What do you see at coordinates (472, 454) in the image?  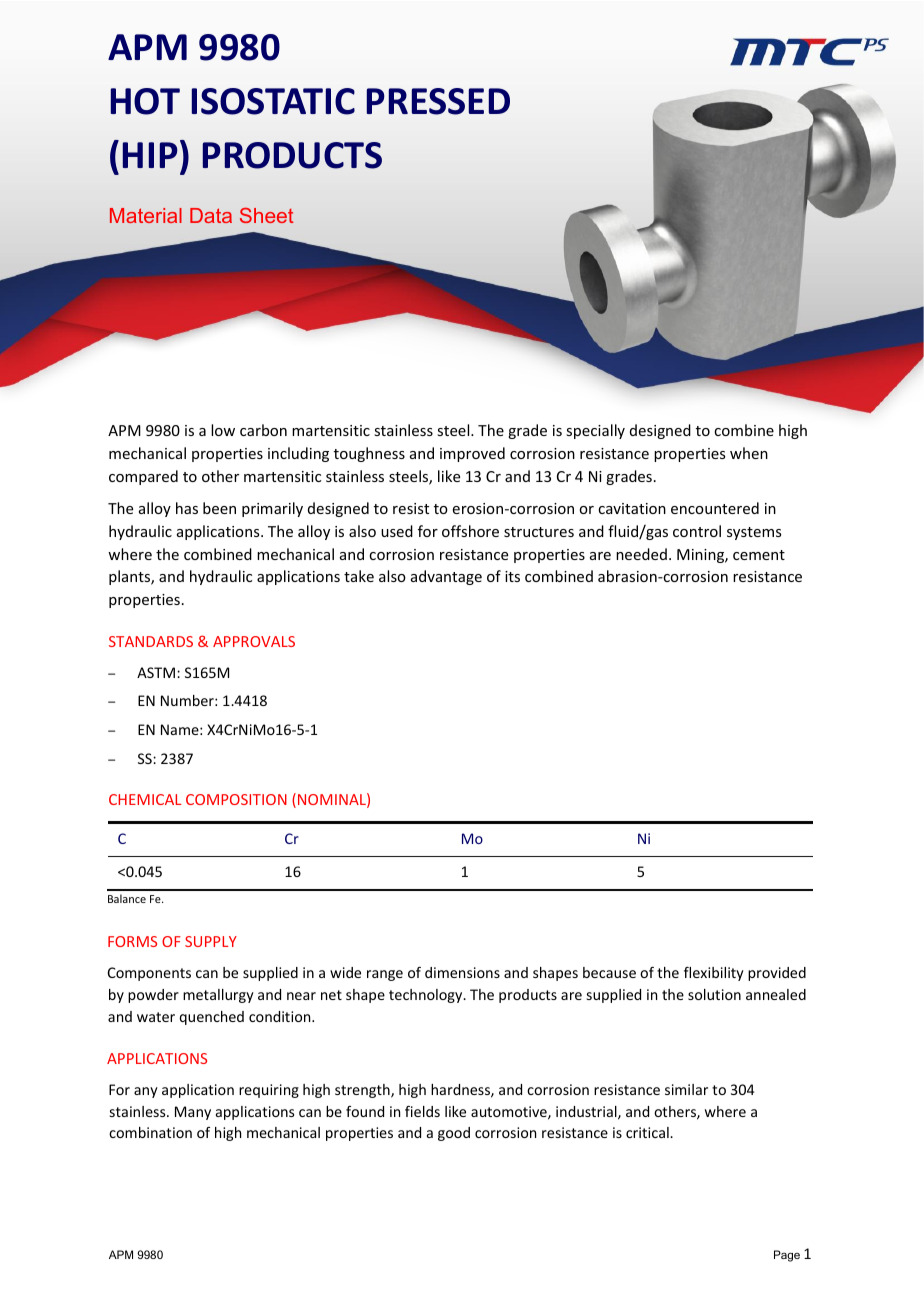 I see `improved` at bounding box center [472, 454].
